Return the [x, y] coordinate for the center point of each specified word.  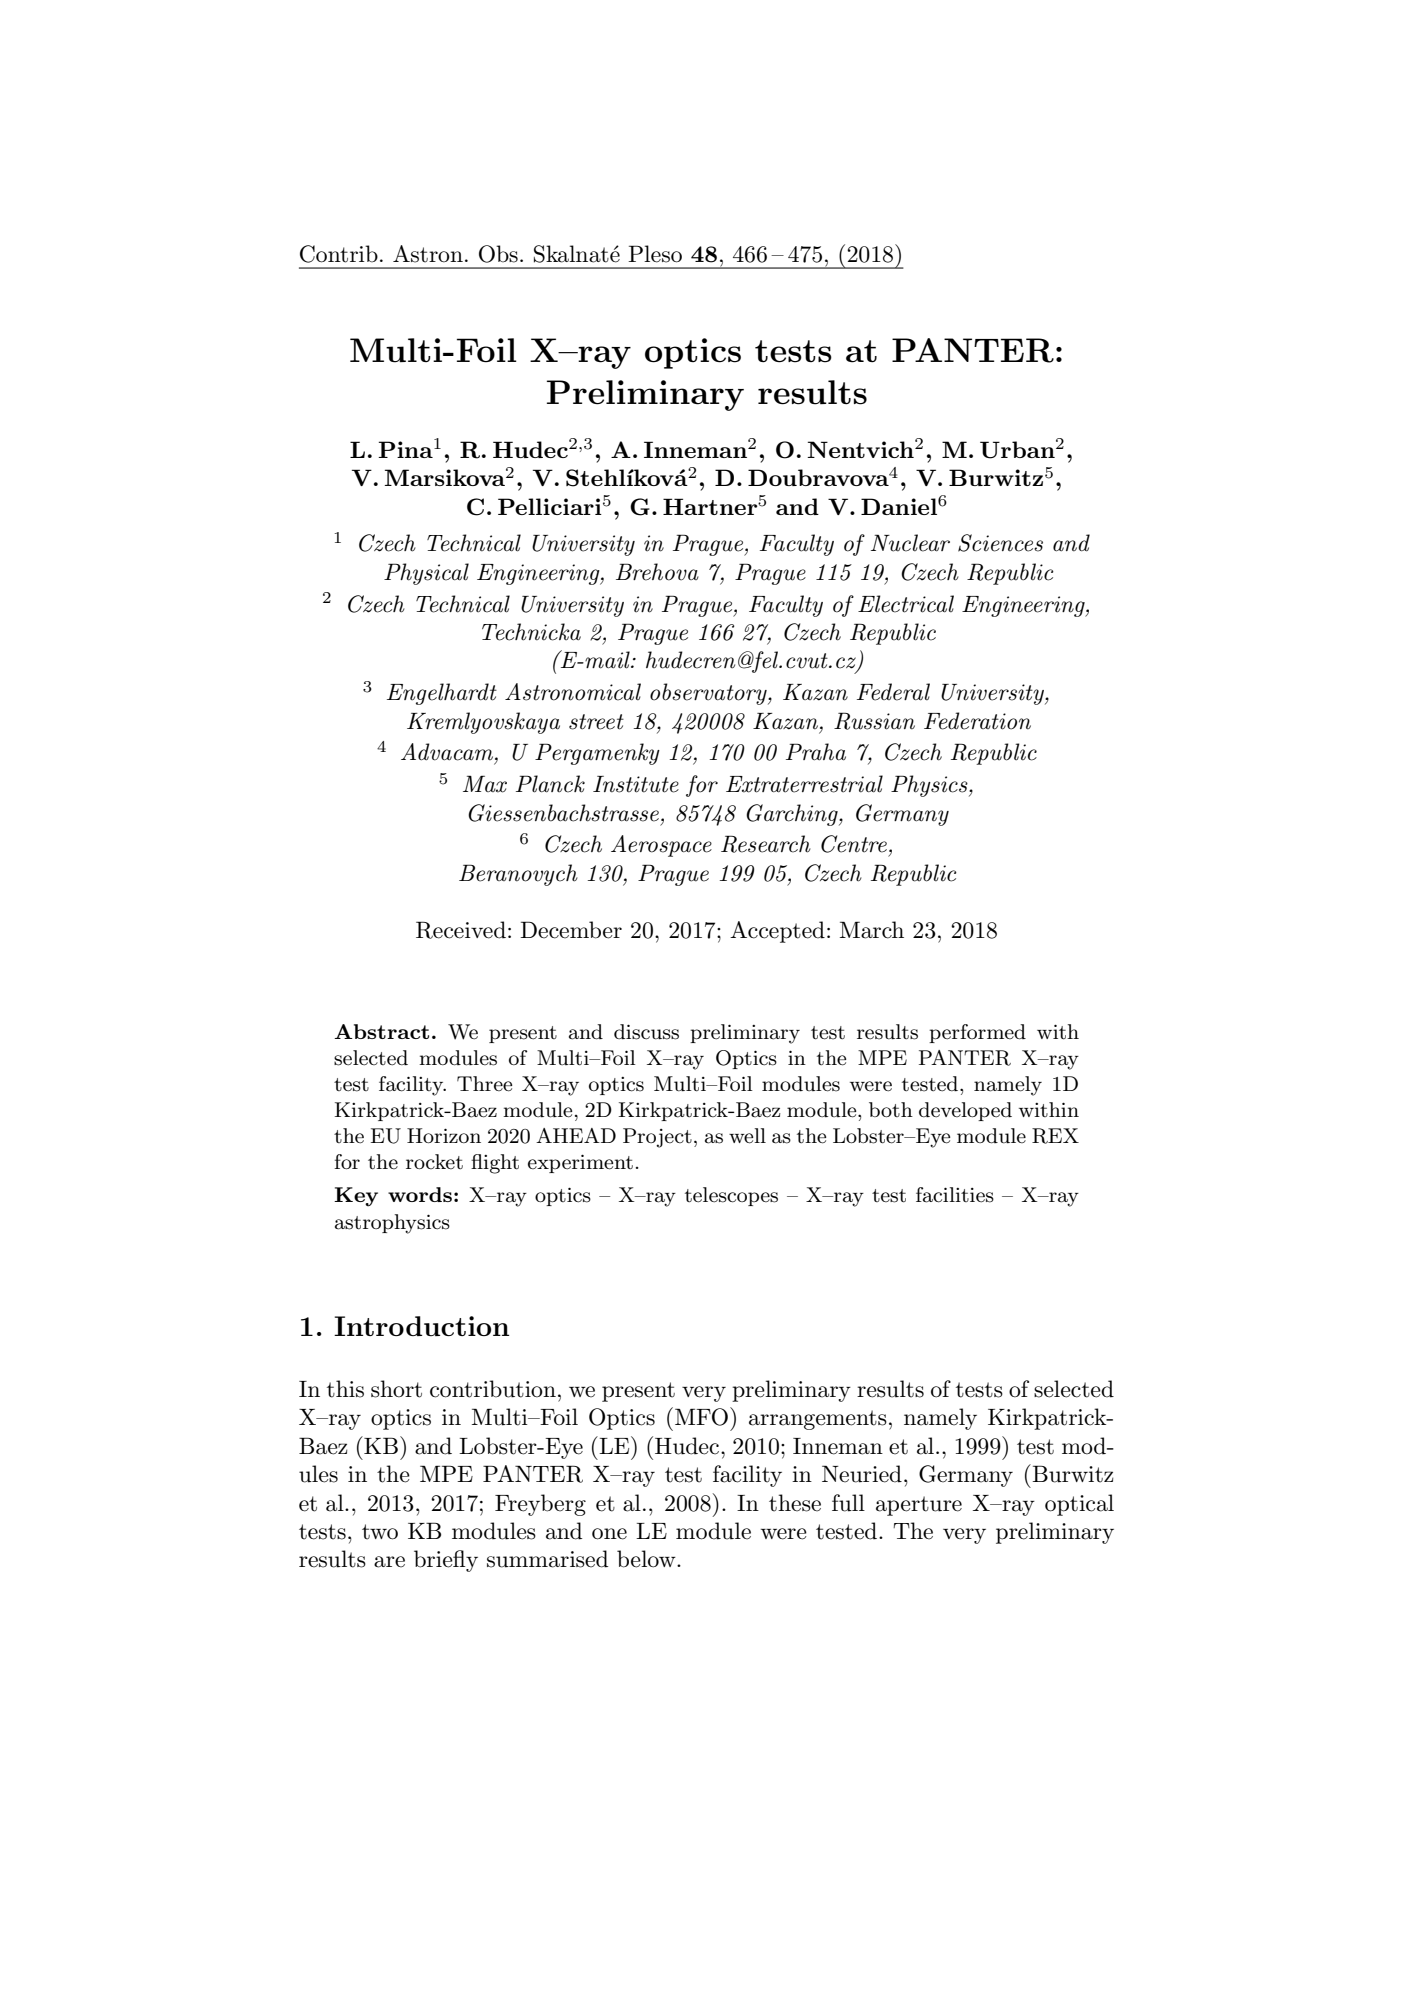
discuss [646, 1032]
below [647, 1559]
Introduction [421, 1326]
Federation [977, 721]
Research [766, 844]
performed [977, 1033]
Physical [426, 574]
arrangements [818, 1420]
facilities [955, 1195]
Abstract [381, 1031]
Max [485, 784]
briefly [446, 1561]
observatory [709, 694]
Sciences [1000, 543]
